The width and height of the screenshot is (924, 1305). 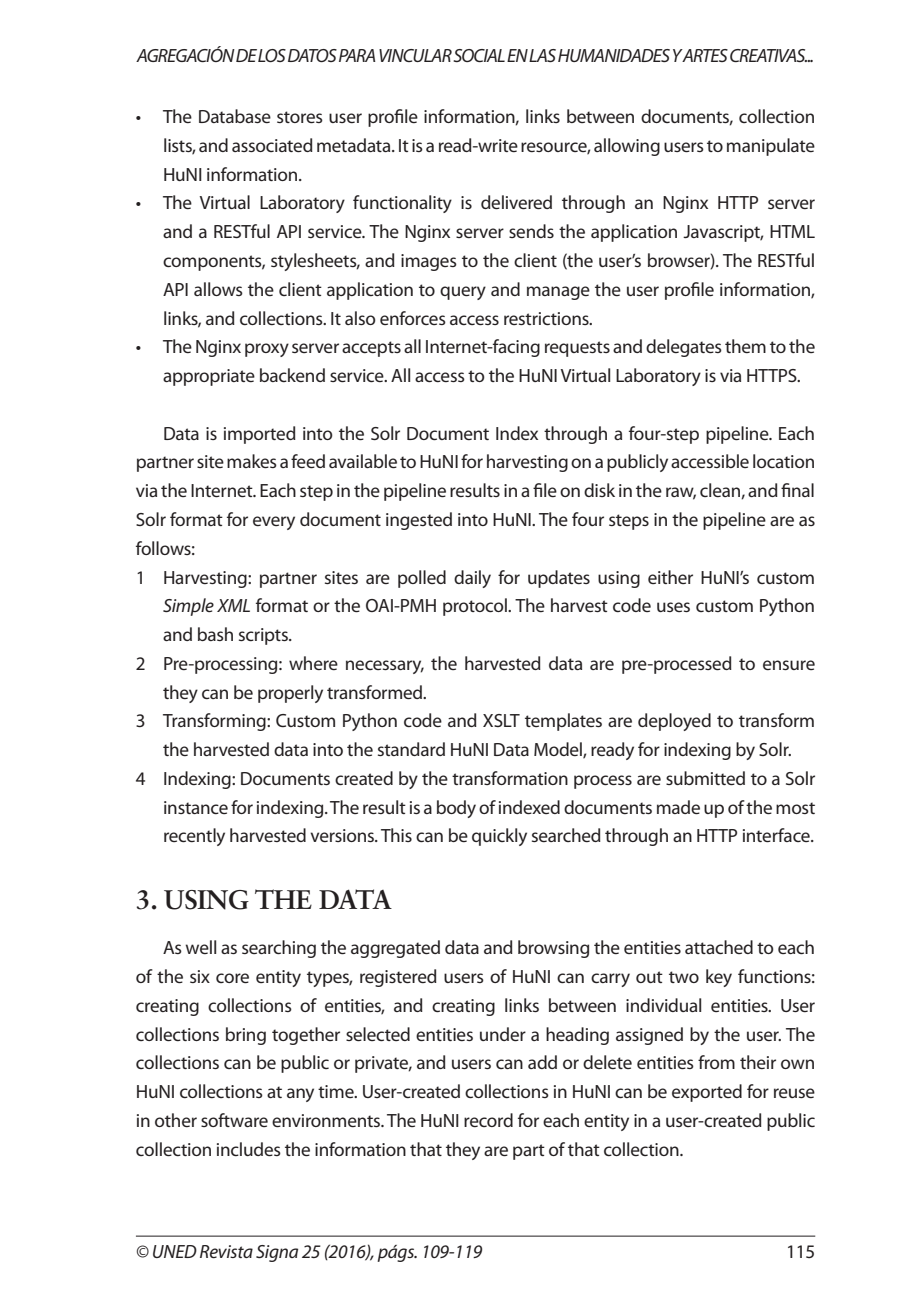 I want to click on manipulate, so click(x=771, y=147).
